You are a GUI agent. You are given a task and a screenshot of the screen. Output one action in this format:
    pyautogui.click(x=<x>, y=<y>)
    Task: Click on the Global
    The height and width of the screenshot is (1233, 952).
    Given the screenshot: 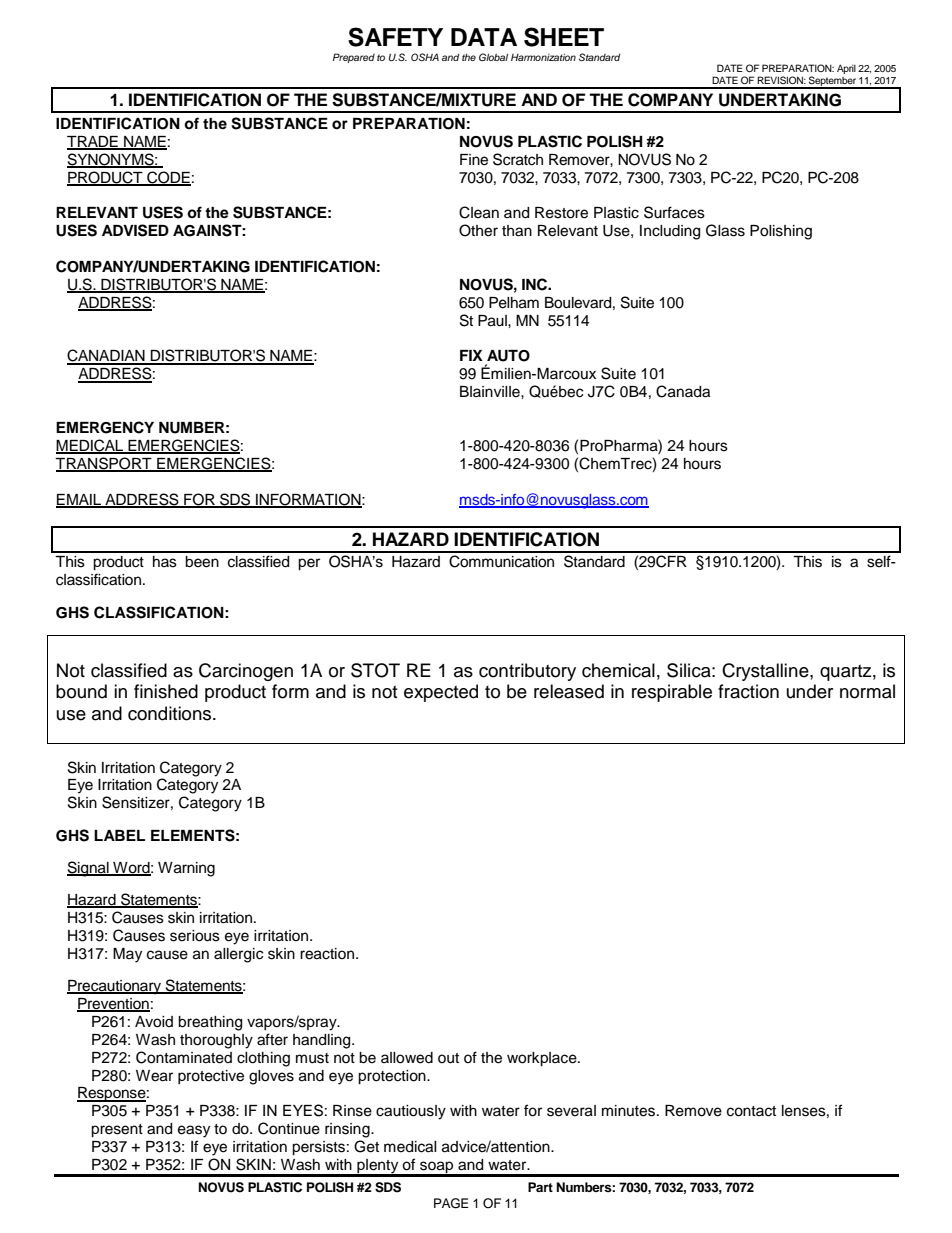 What is the action you would take?
    pyautogui.click(x=493, y=57)
